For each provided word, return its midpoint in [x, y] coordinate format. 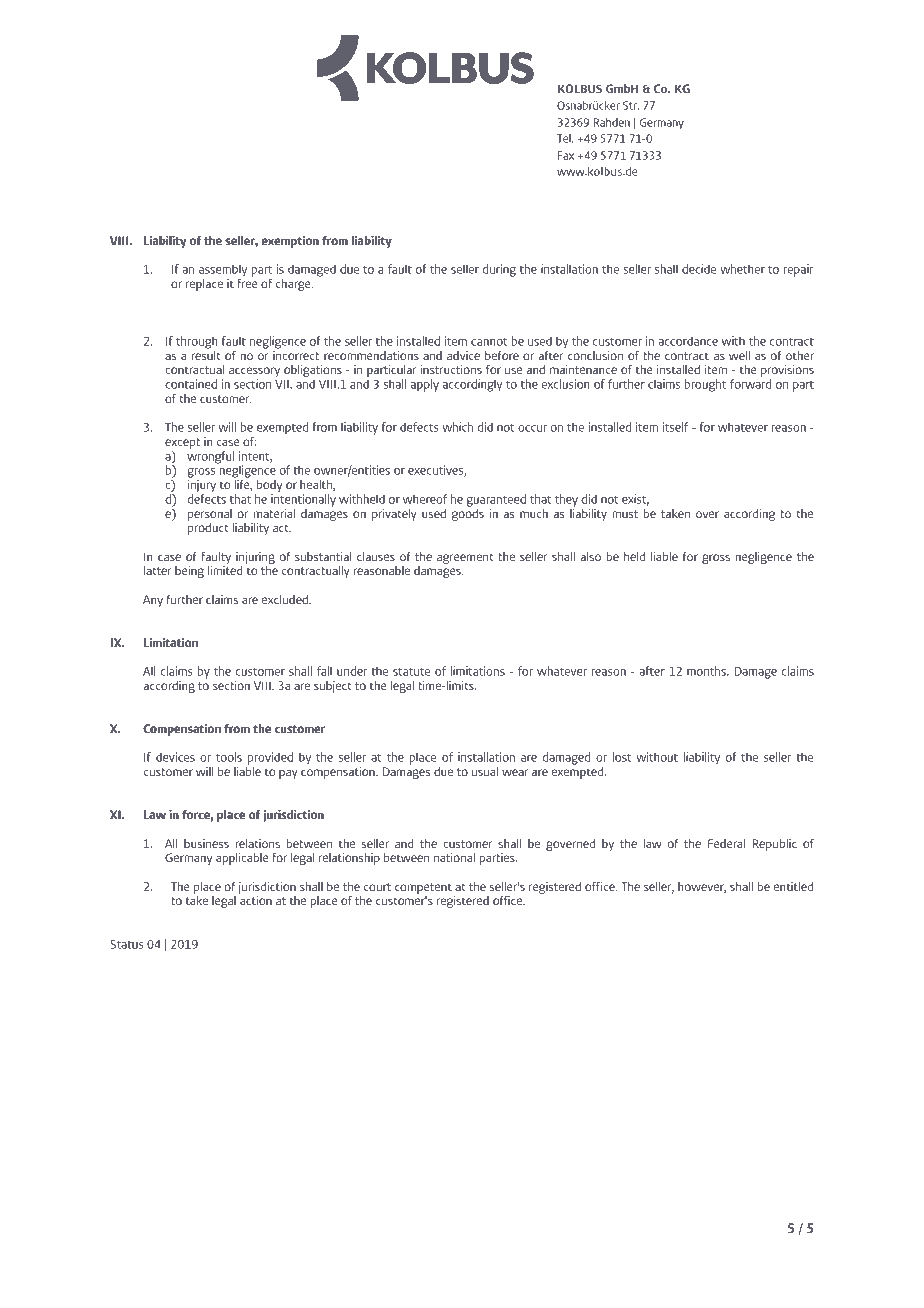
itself [675, 427]
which [457, 427]
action [256, 900]
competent [423, 888]
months [707, 671]
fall [324, 671]
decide [699, 269]
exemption [290, 242]
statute [411, 672]
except [182, 443]
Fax [566, 155]
